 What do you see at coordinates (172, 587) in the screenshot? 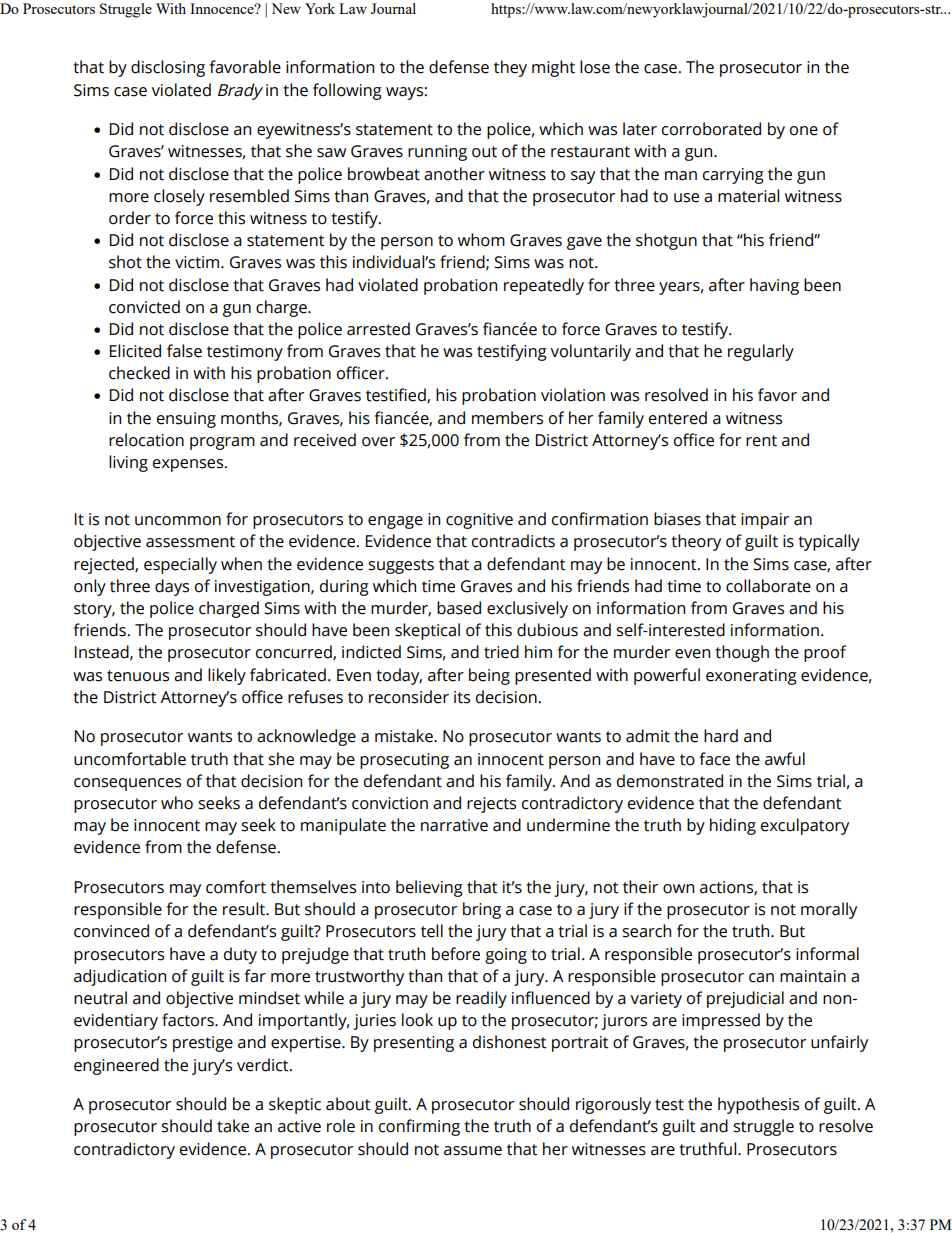
I see `days` at bounding box center [172, 587].
